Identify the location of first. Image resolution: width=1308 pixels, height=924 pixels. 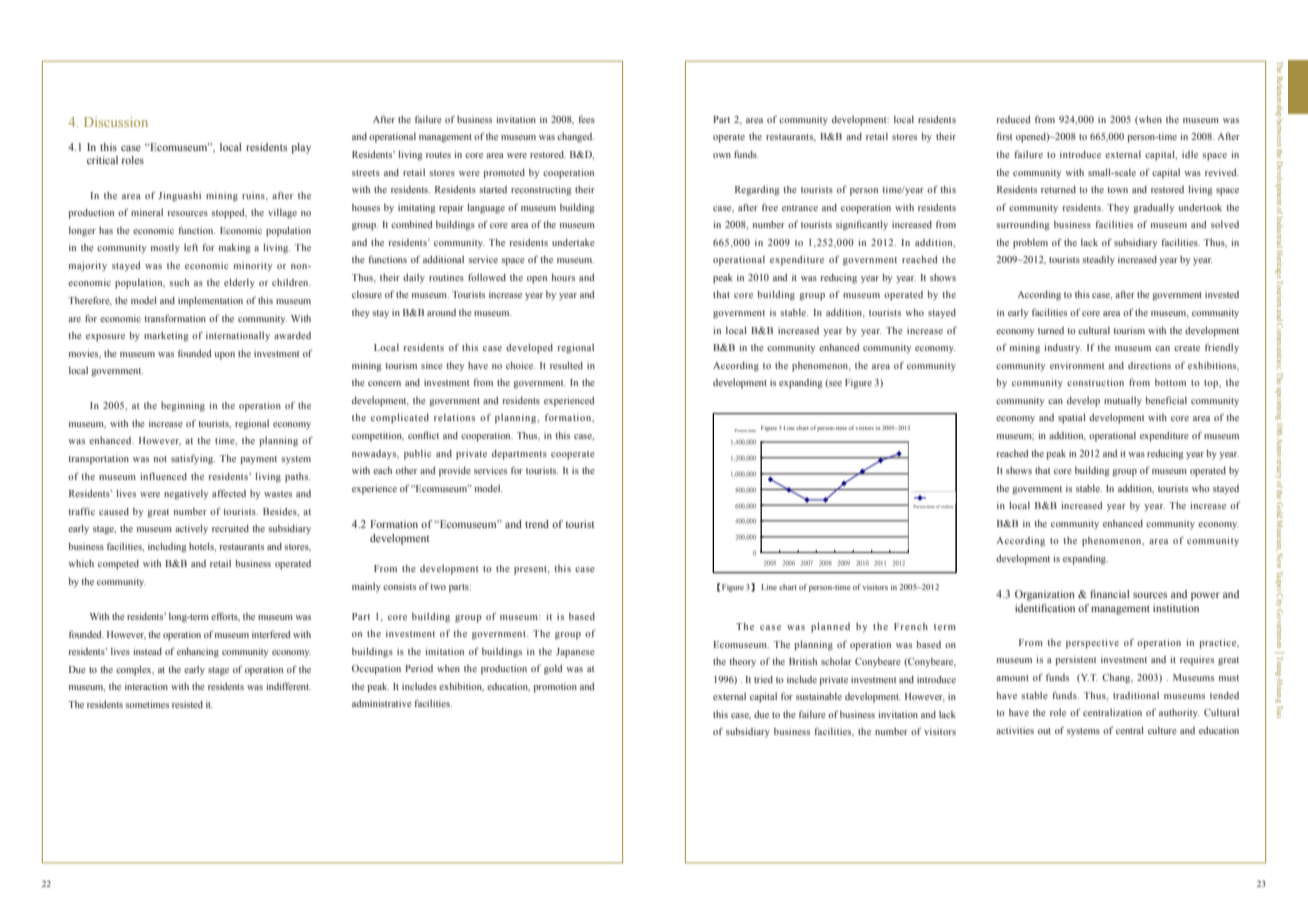
(1005, 136).
